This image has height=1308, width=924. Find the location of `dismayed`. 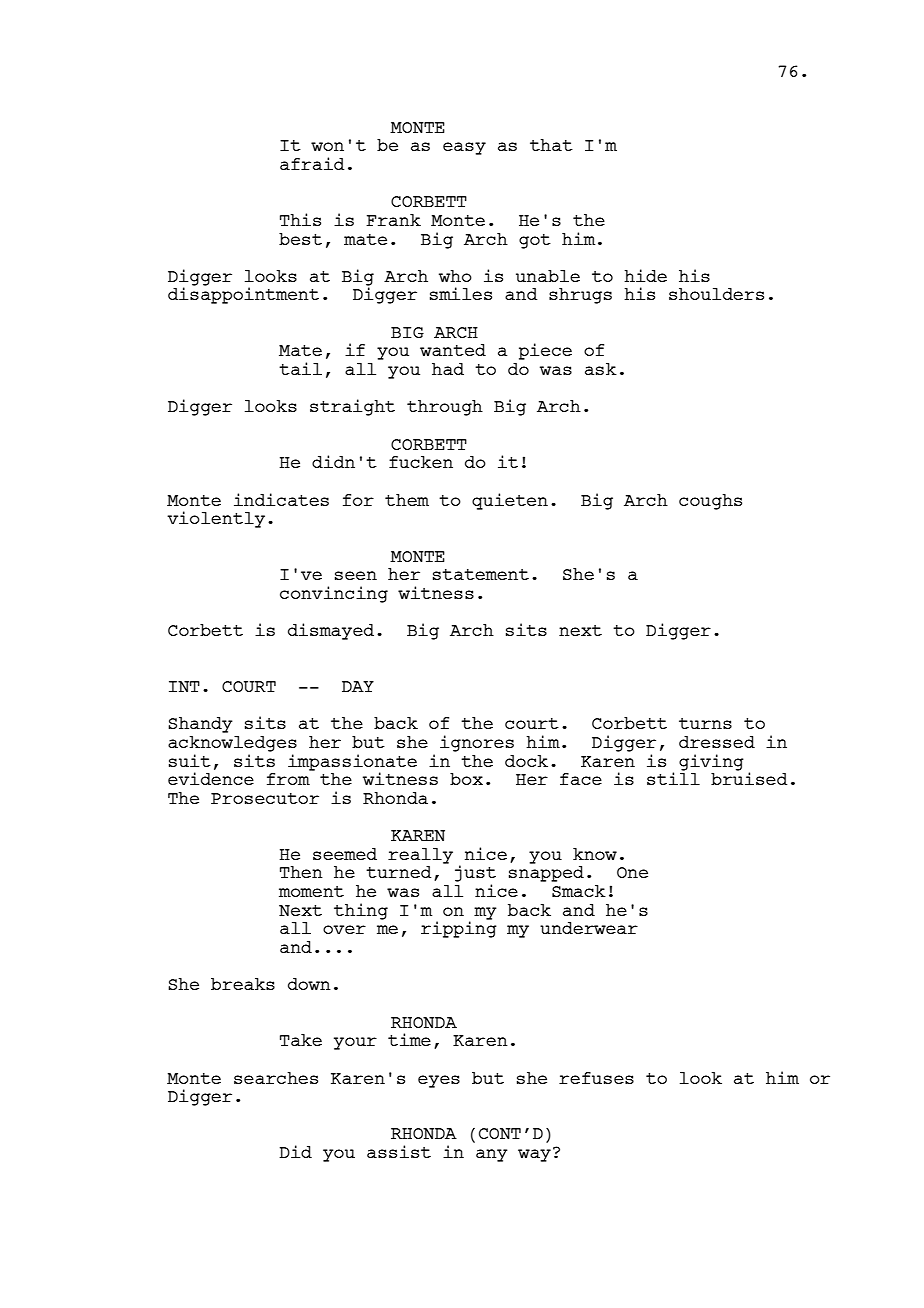

dismayed is located at coordinates (331, 631).
